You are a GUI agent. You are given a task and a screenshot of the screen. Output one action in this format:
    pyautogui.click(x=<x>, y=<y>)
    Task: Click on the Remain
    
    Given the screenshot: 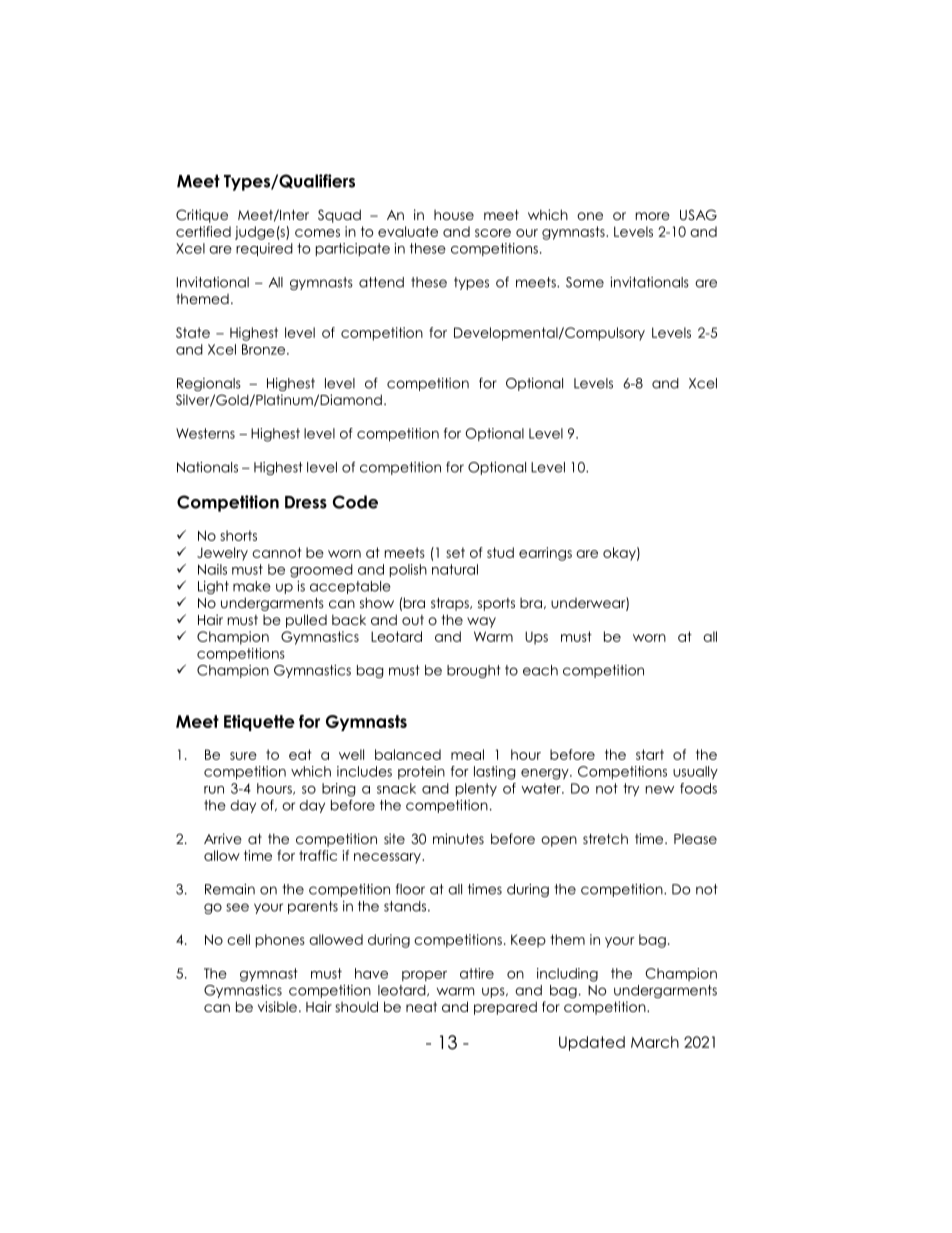 What is the action you would take?
    pyautogui.click(x=230, y=889)
